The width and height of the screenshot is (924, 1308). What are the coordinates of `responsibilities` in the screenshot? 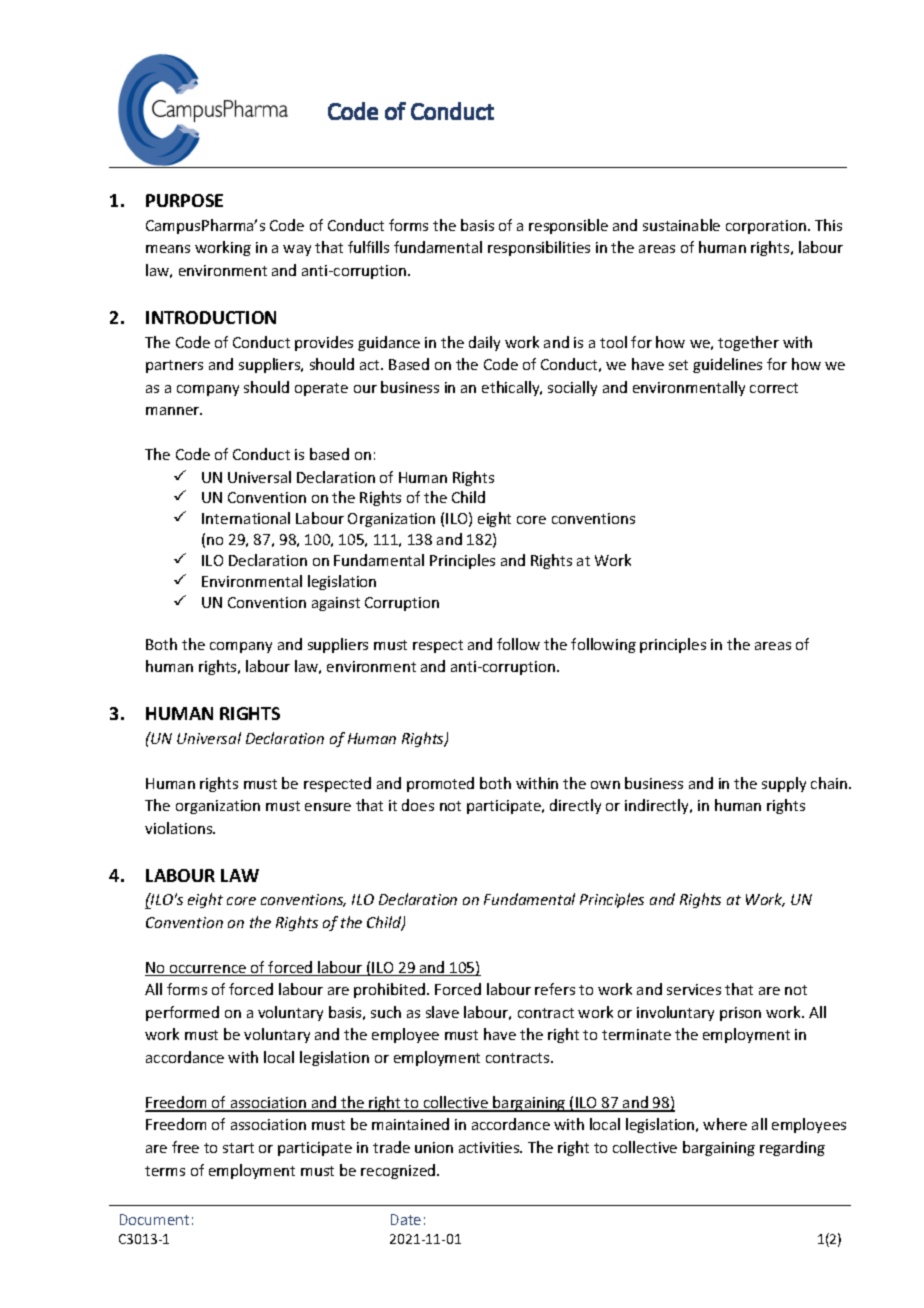 It's located at (539, 248).
